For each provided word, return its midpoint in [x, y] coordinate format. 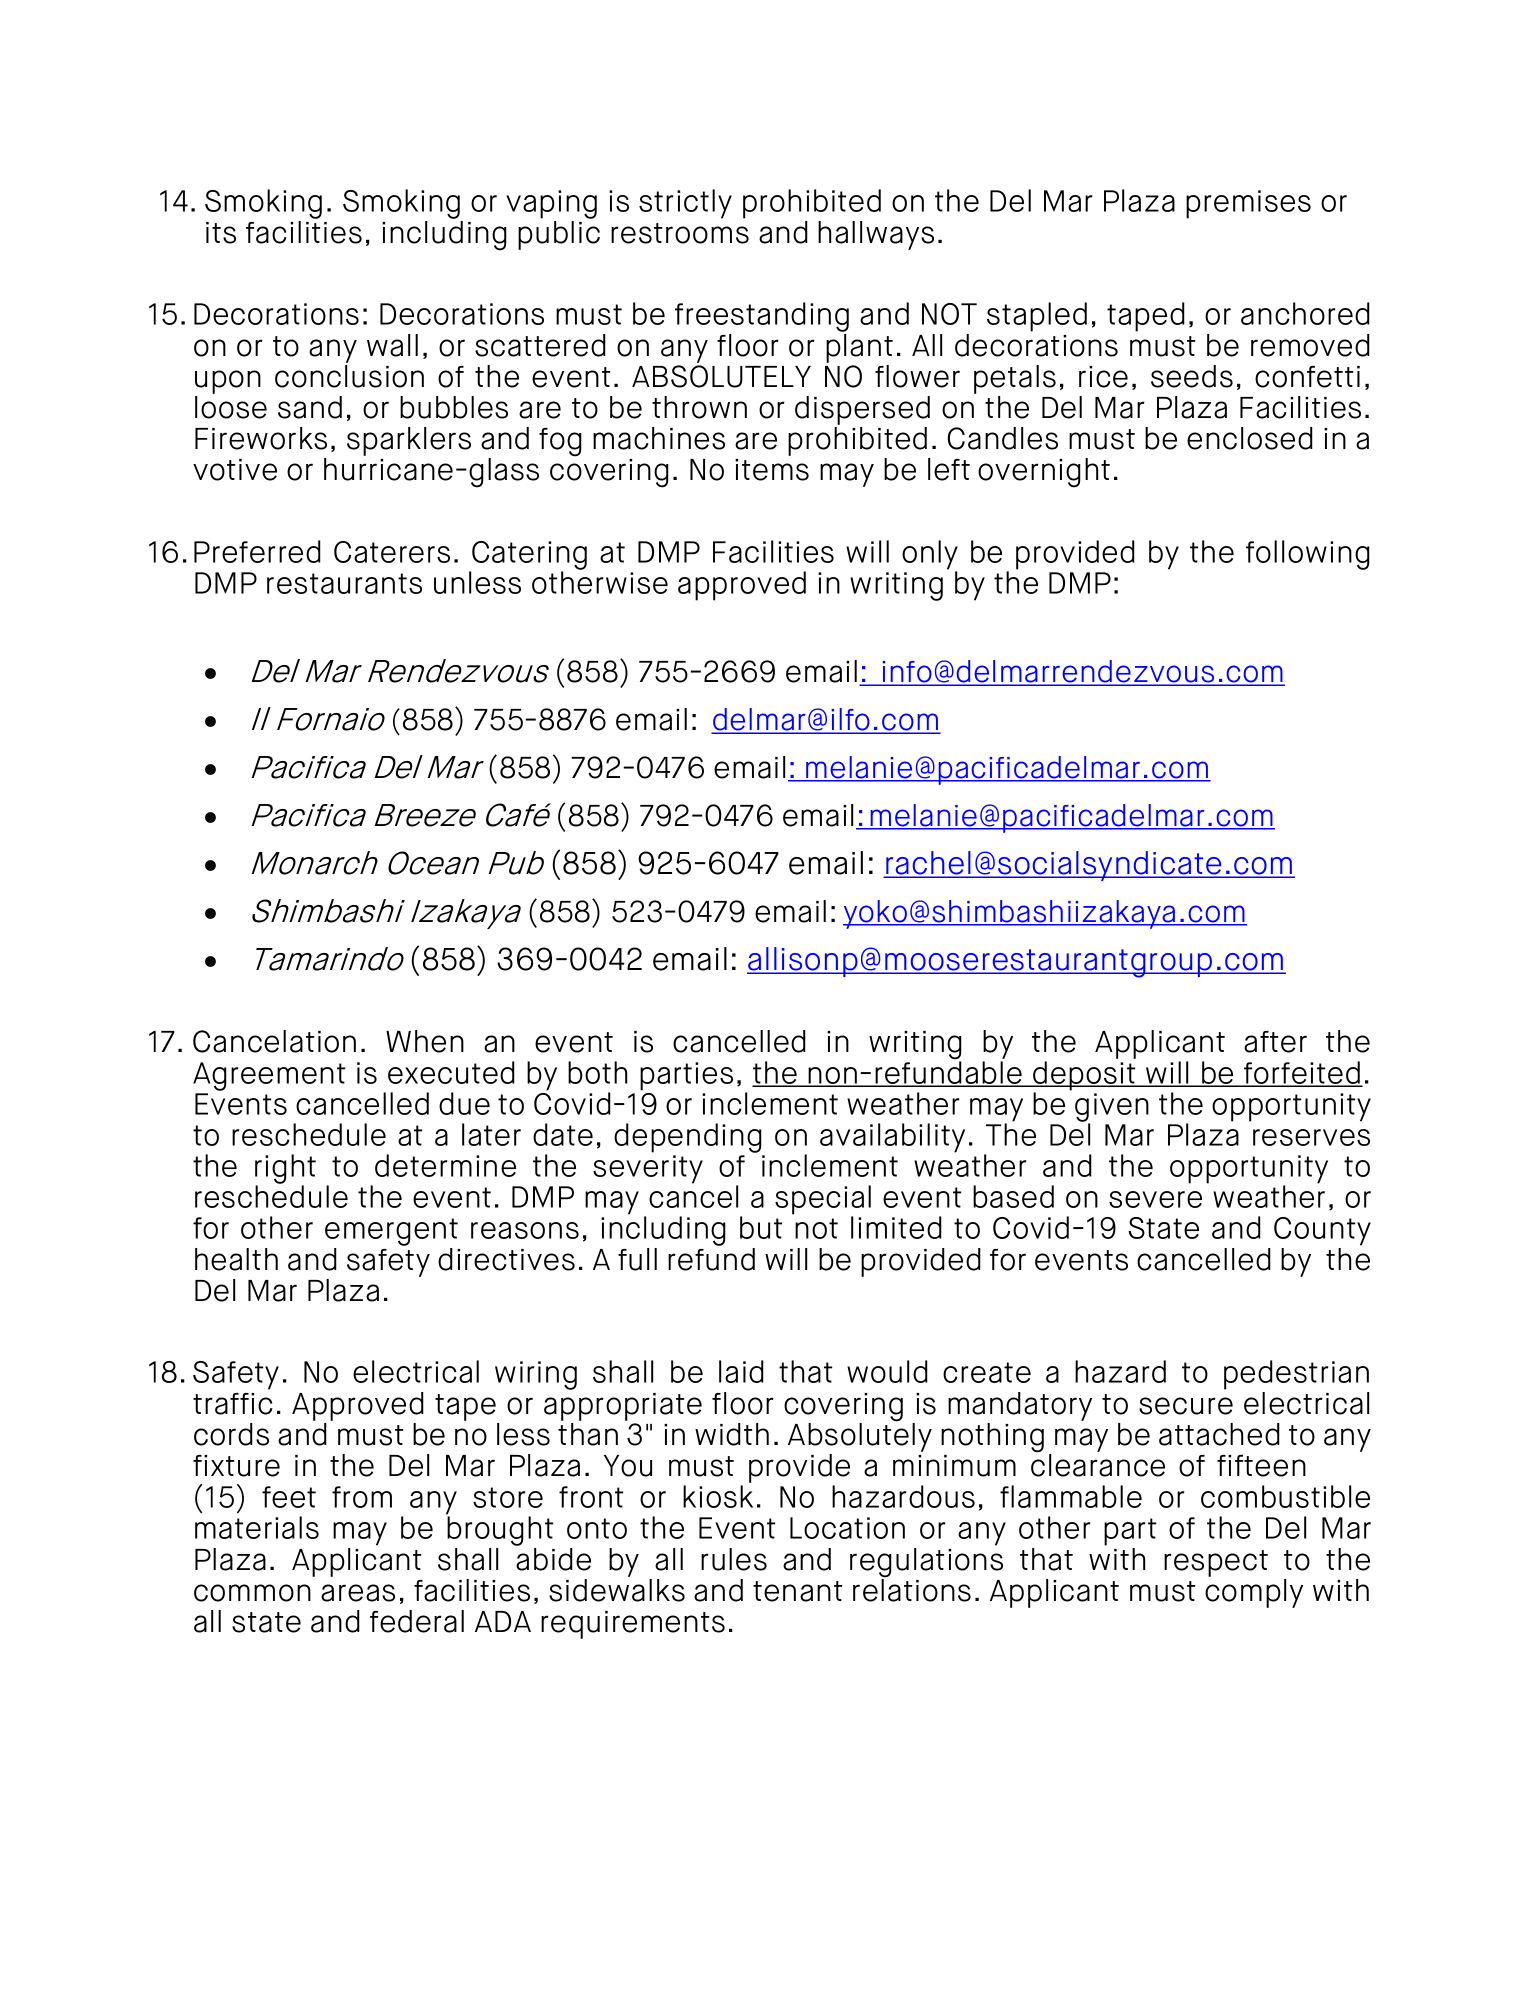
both [597, 1072]
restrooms [680, 233]
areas [358, 1593]
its [221, 233]
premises [1248, 204]
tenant [797, 1591]
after [1275, 1042]
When [425, 1041]
